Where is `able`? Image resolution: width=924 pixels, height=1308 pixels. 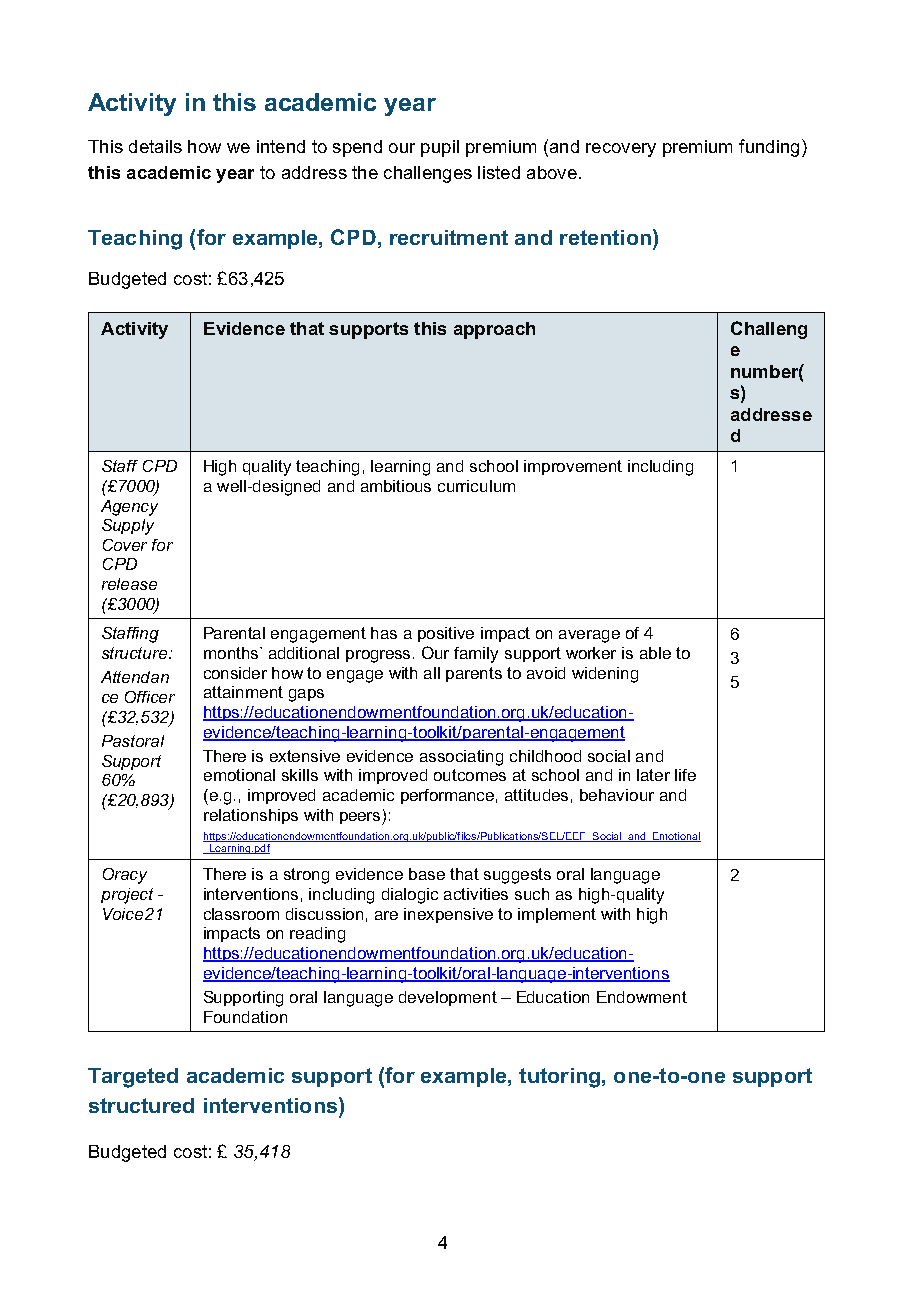 able is located at coordinates (655, 653).
